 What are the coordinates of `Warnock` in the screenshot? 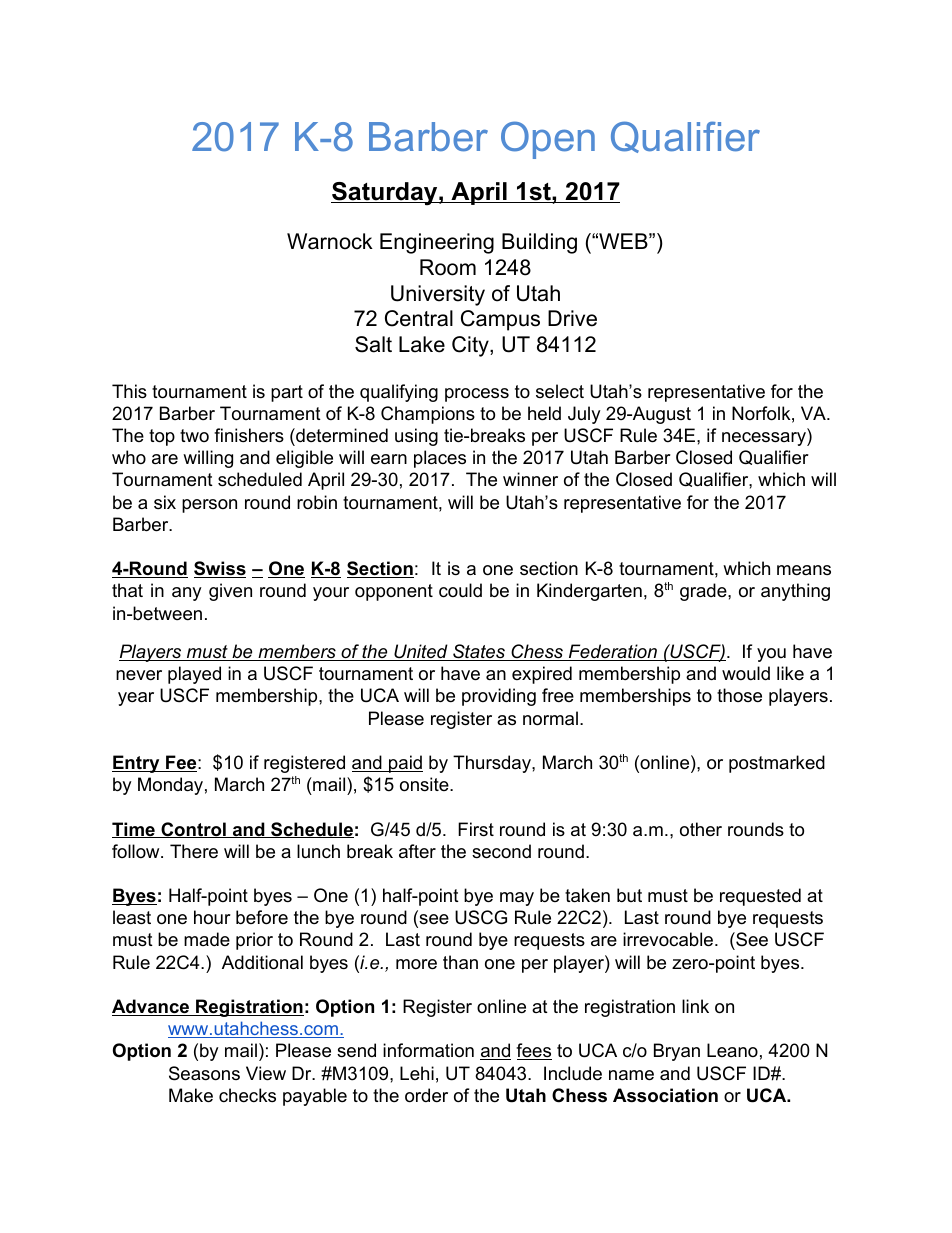 It's located at (330, 241).
